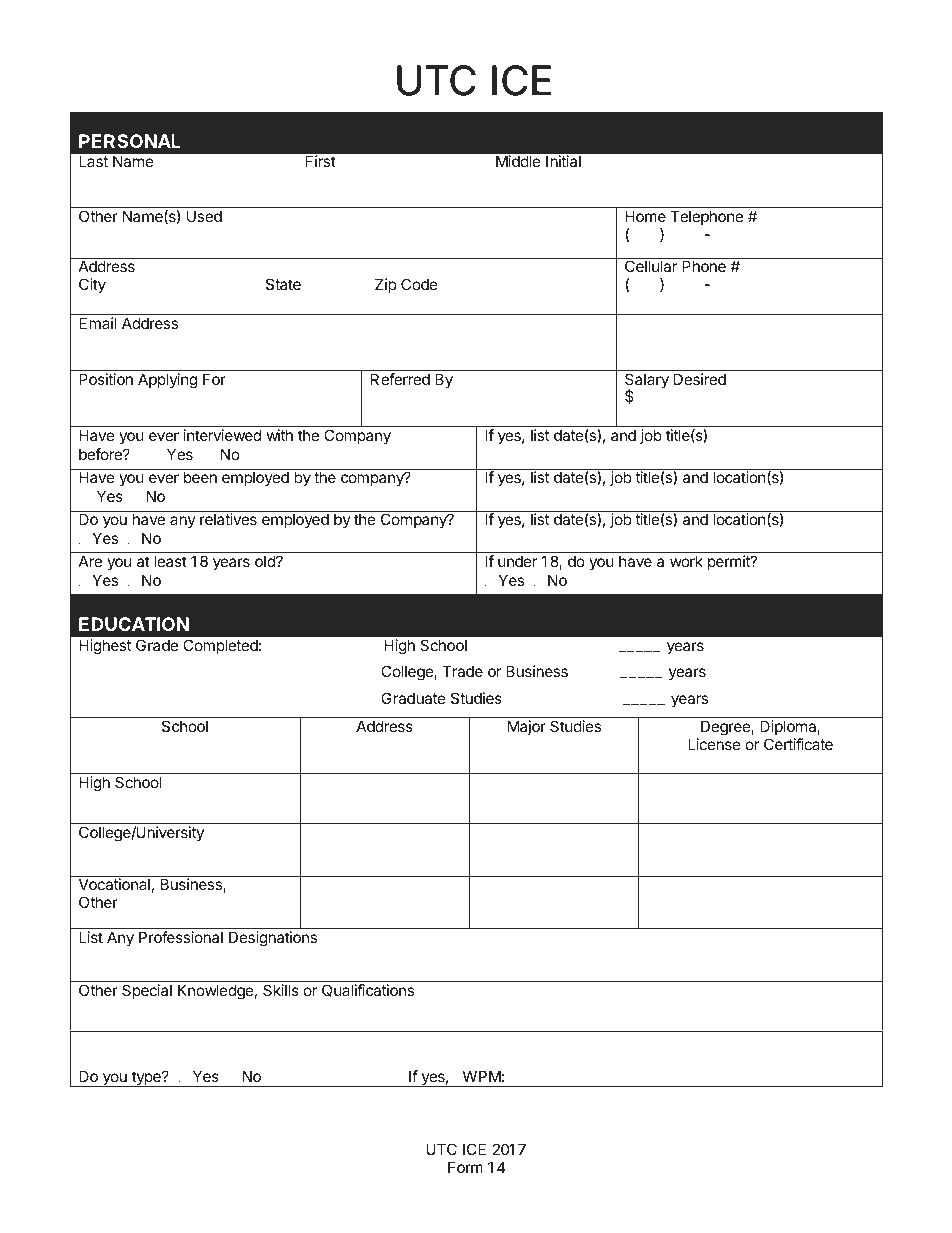 The image size is (952, 1233). I want to click on Home, so click(645, 216).
